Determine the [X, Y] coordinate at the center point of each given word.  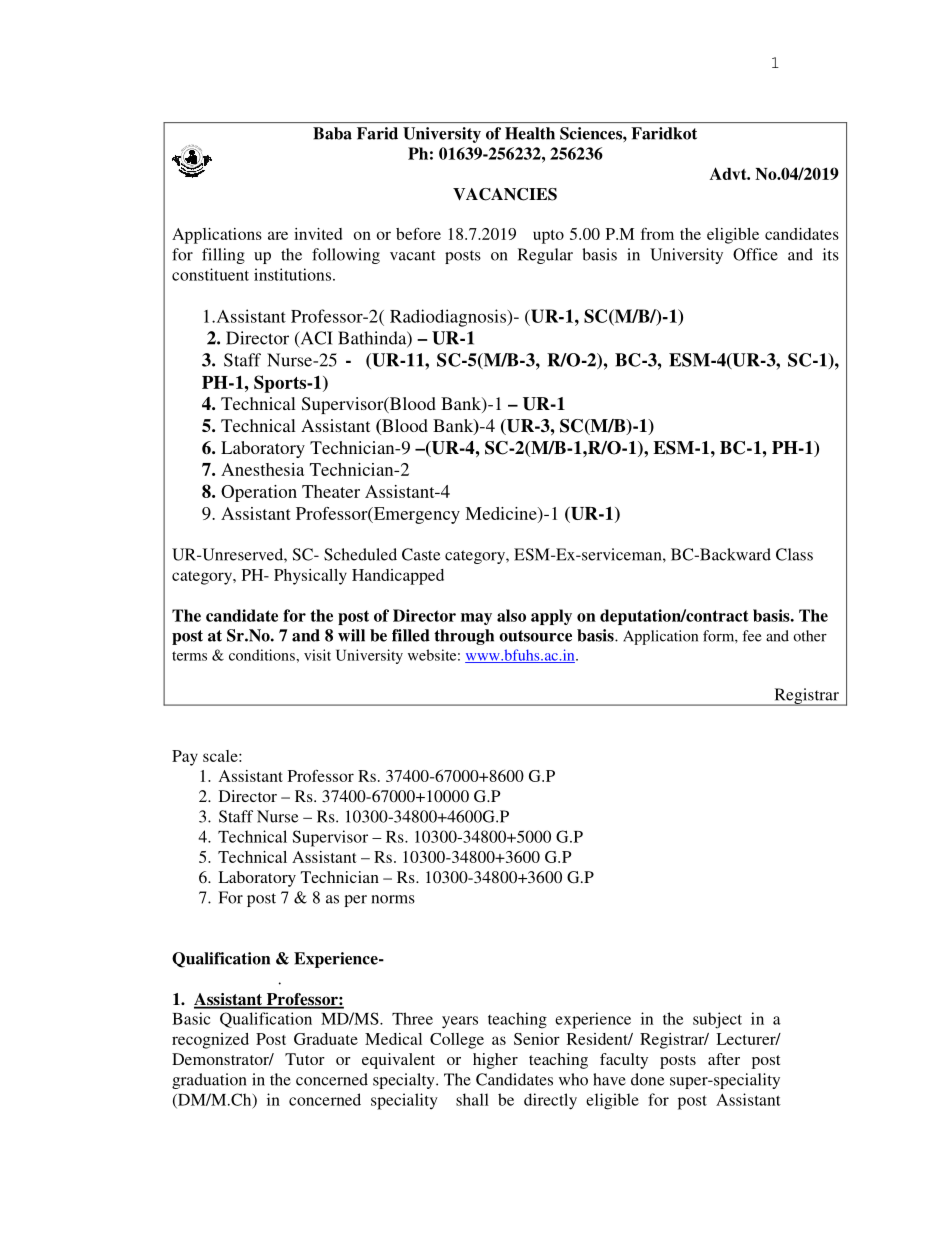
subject [717, 1020]
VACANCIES [505, 194]
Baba [332, 133]
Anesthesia [262, 469]
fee [751, 636]
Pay [185, 758]
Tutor [305, 1059]
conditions [263, 655]
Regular [545, 256]
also [511, 615]
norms [393, 899]
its [831, 254]
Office [755, 254]
